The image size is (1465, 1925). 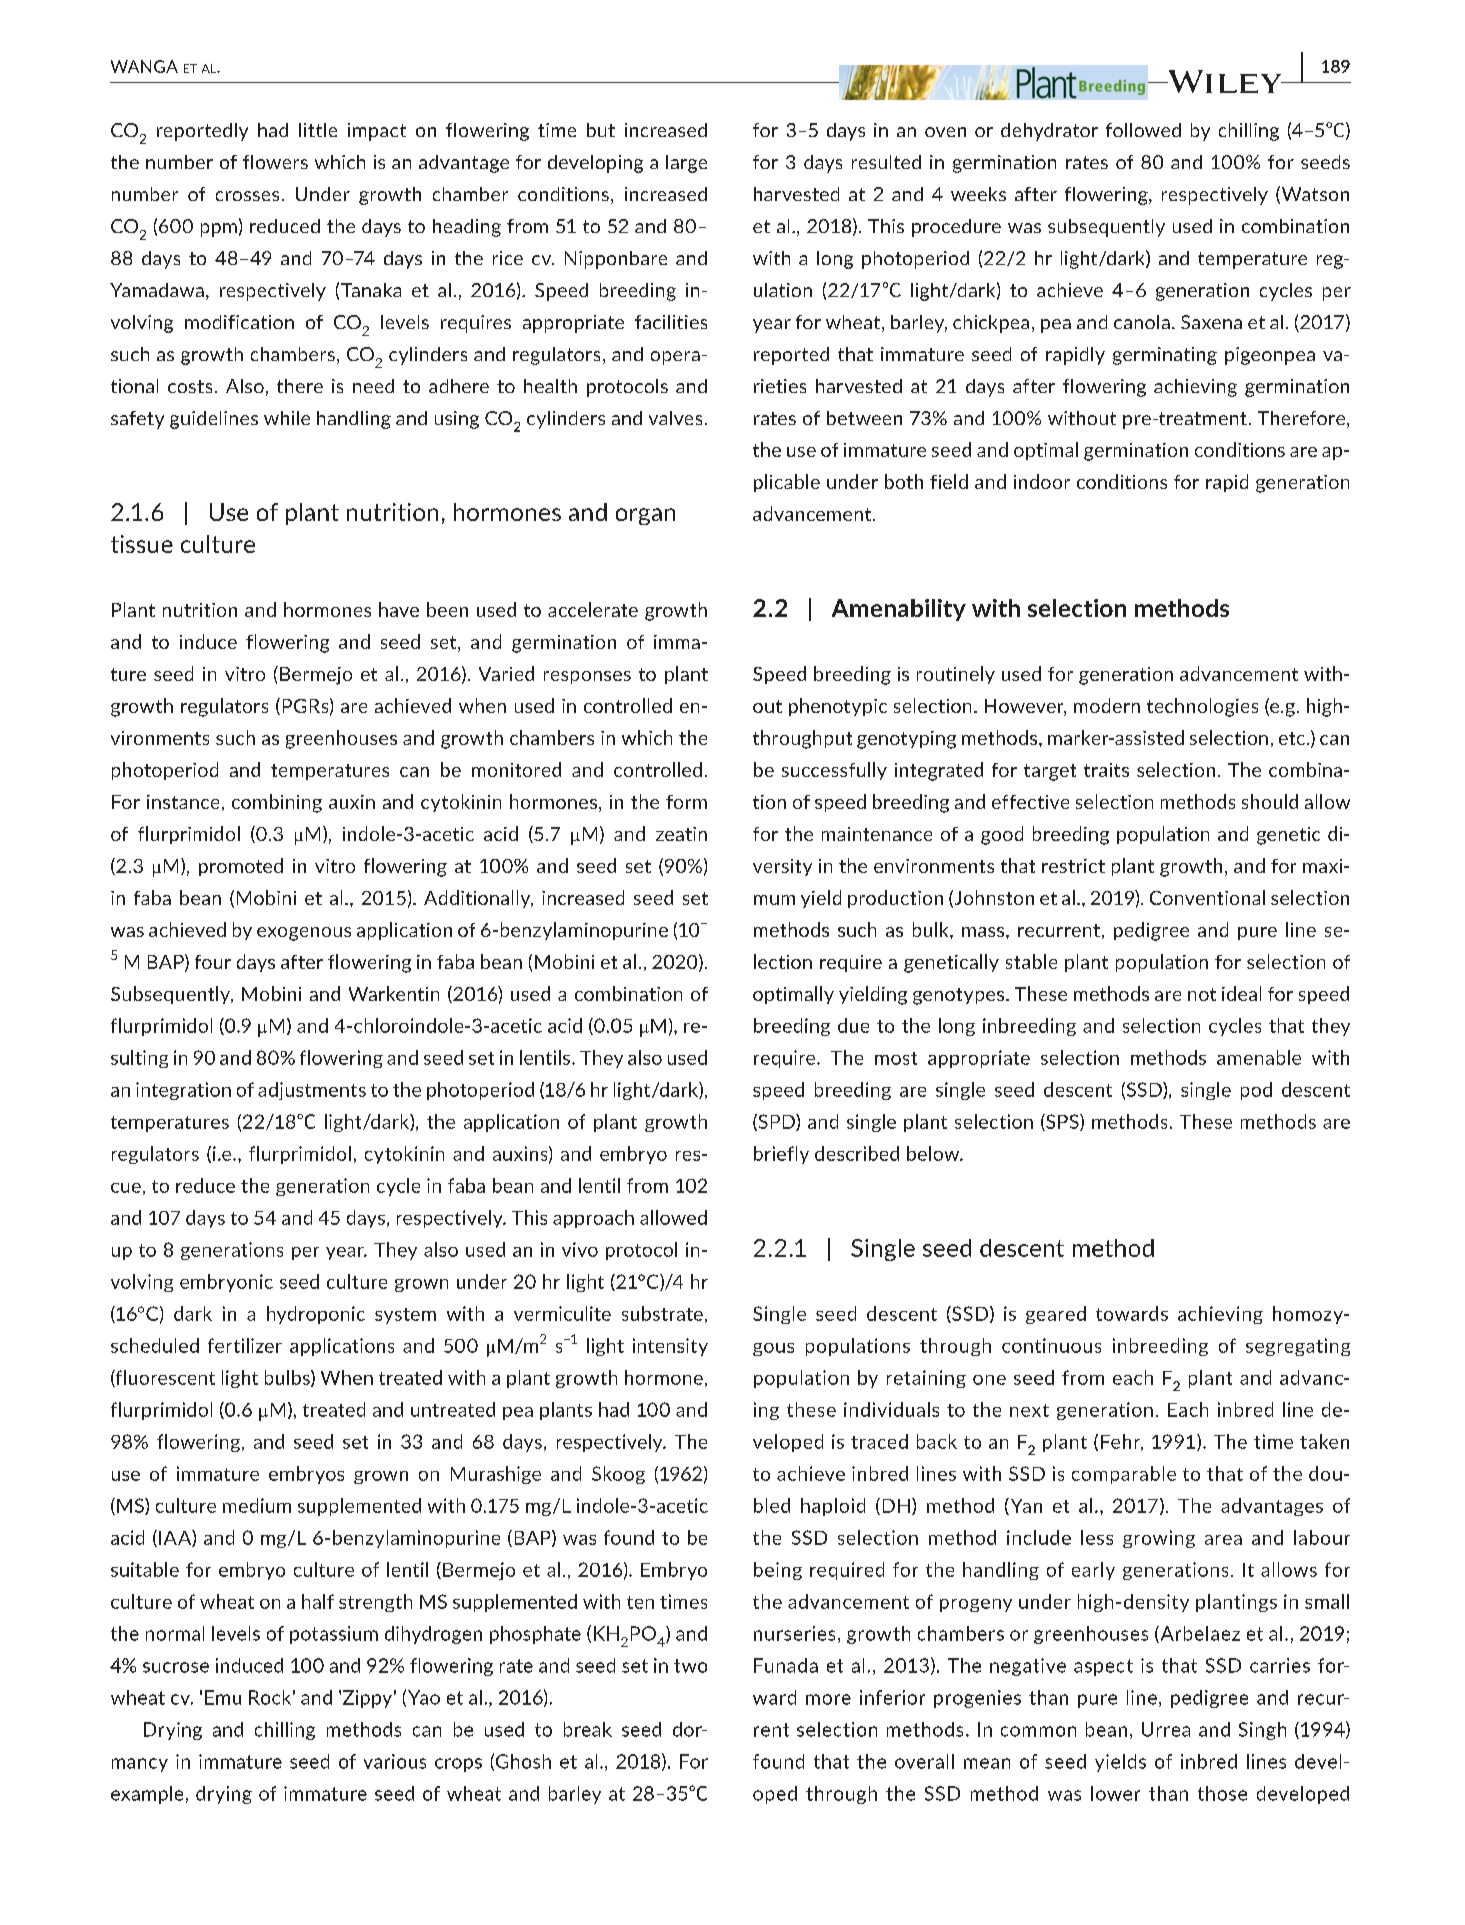 I want to click on ideal, so click(x=1241, y=993).
